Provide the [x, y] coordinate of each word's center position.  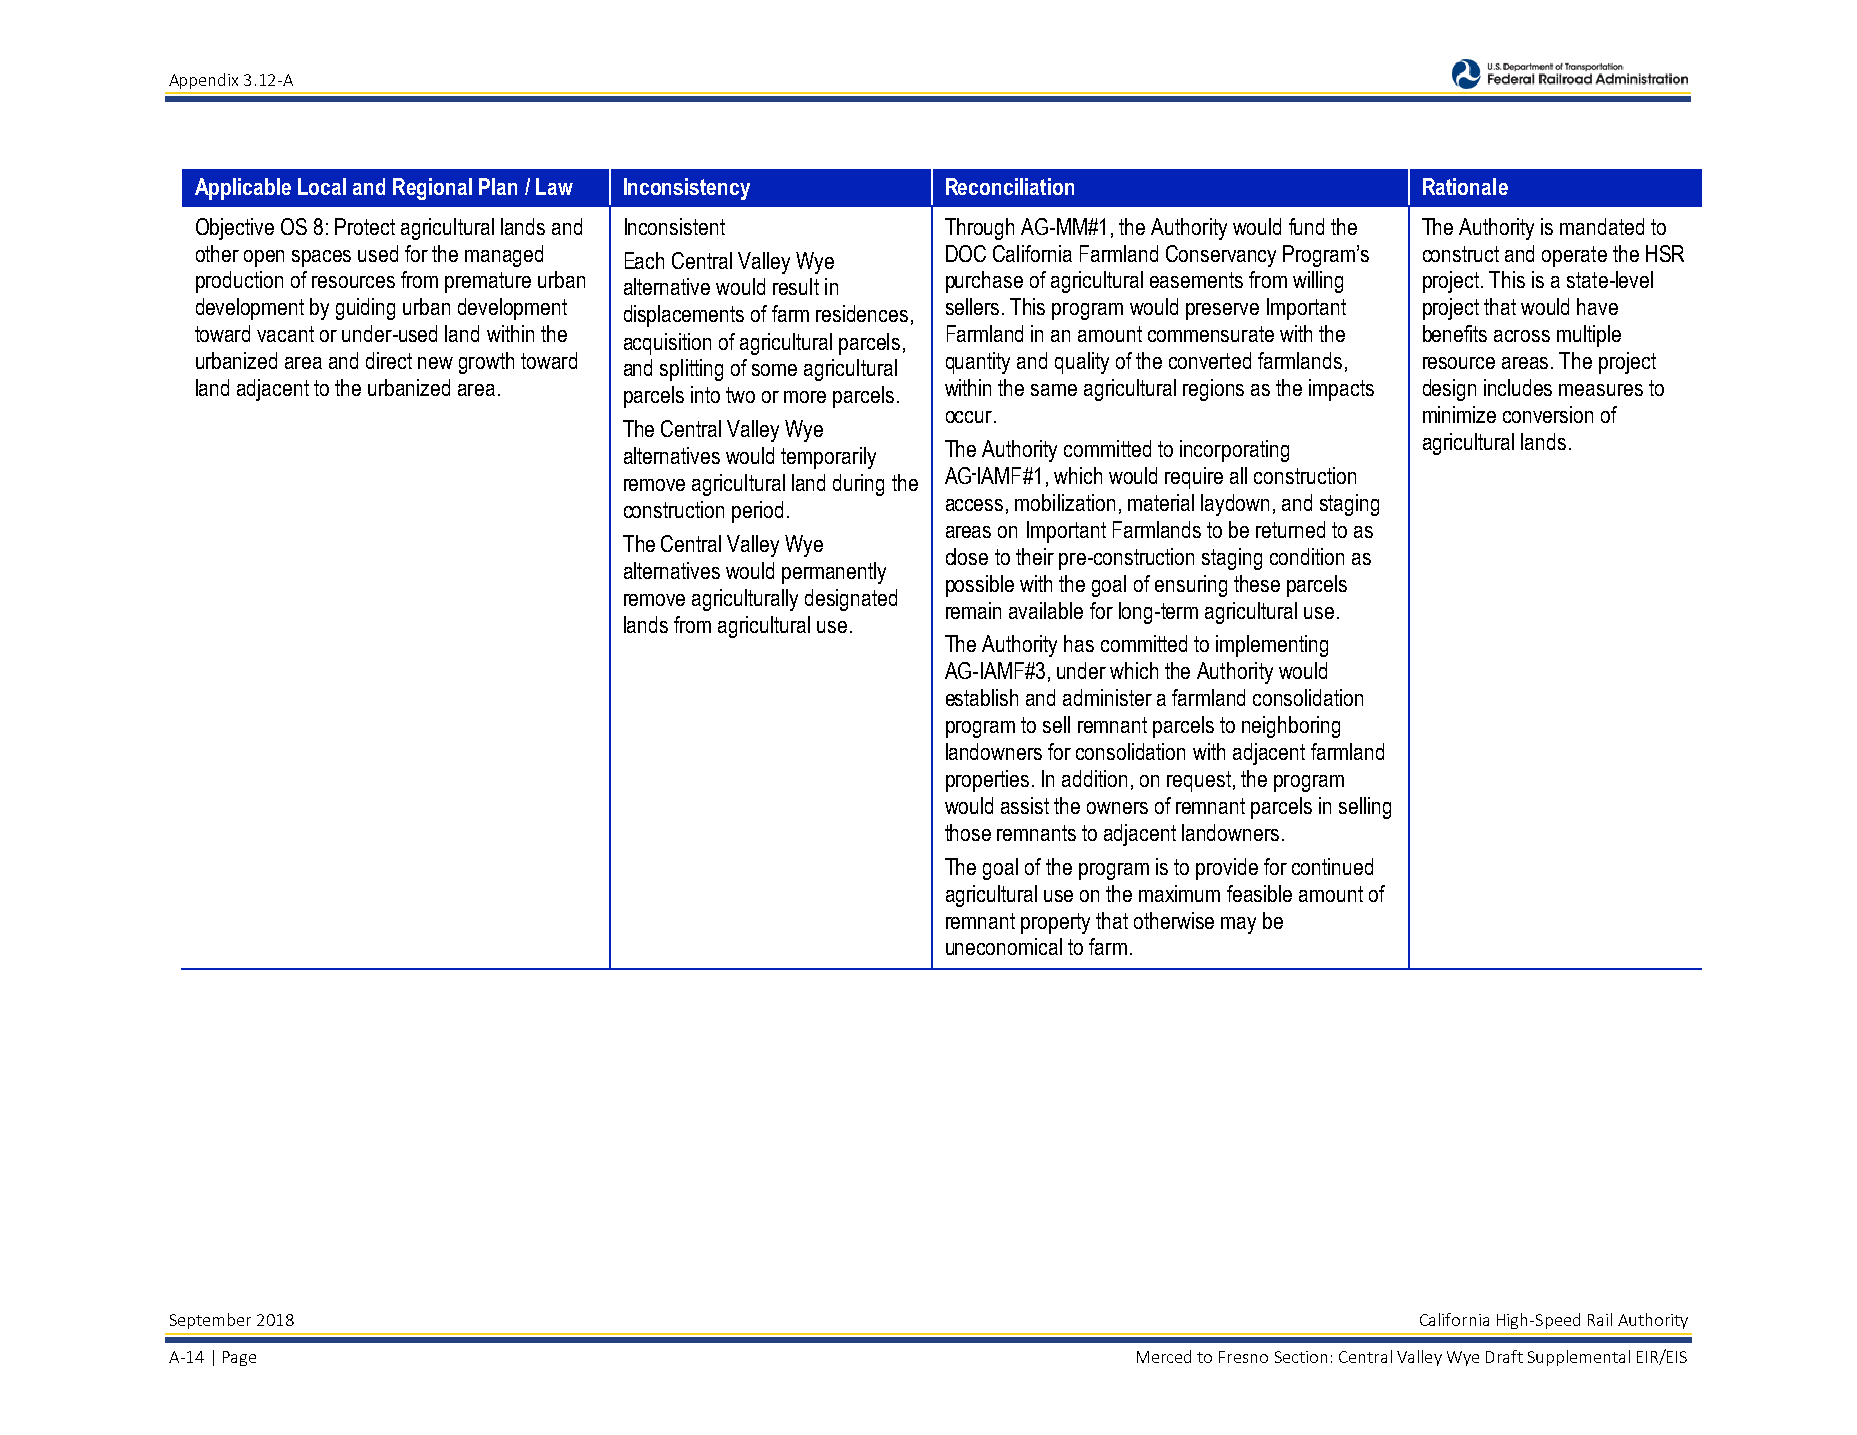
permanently [834, 573]
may [1238, 925]
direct [389, 360]
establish [982, 697]
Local [322, 186]
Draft [1504, 1356]
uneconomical [1004, 946]
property [1055, 923]
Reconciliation [1010, 186]
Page [239, 1358]
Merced [1164, 1356]
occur [969, 417]
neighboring [1291, 727]
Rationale [1465, 186]
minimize [1459, 414]
